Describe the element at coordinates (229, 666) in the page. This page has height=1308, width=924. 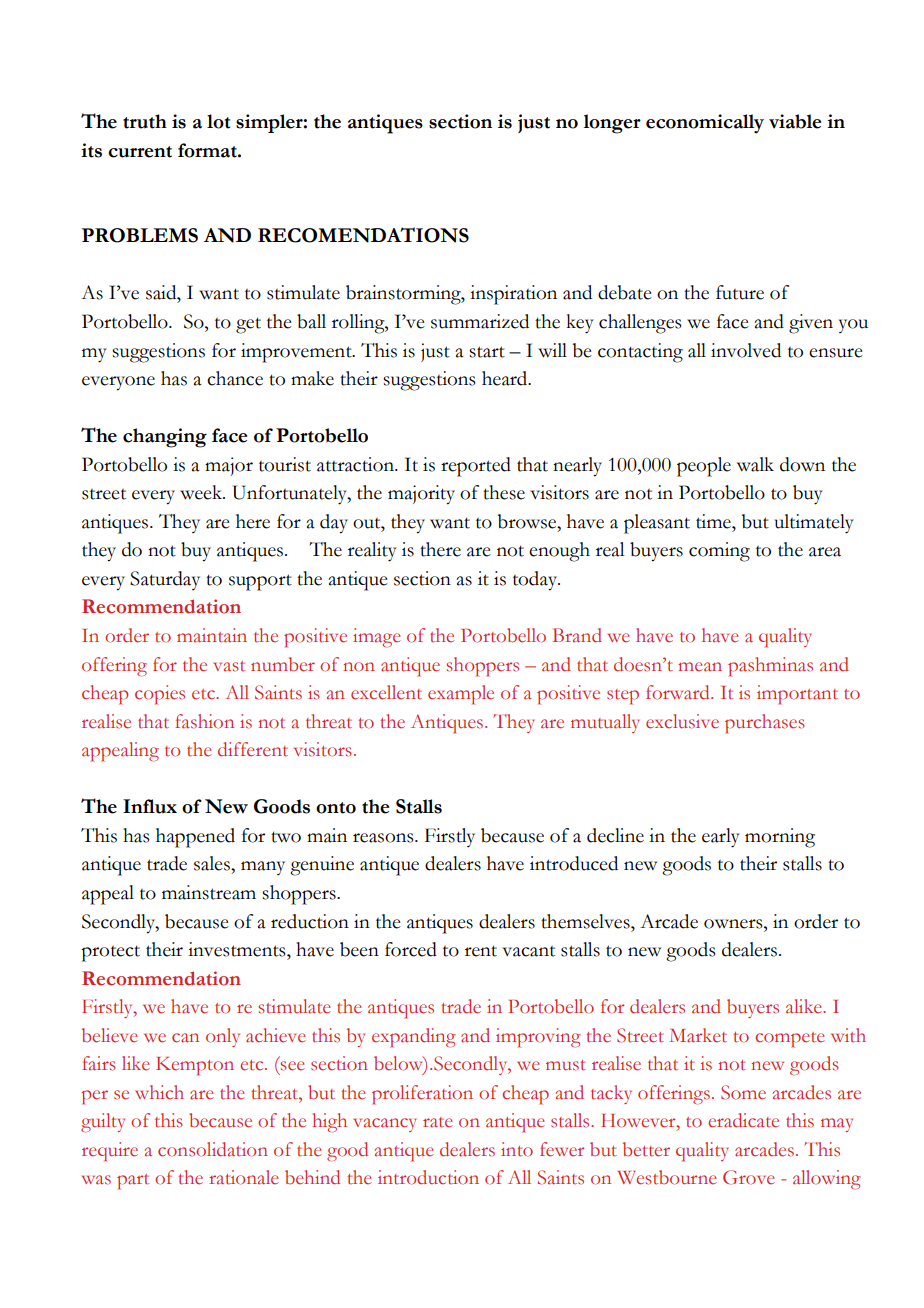
I see `vast` at that location.
